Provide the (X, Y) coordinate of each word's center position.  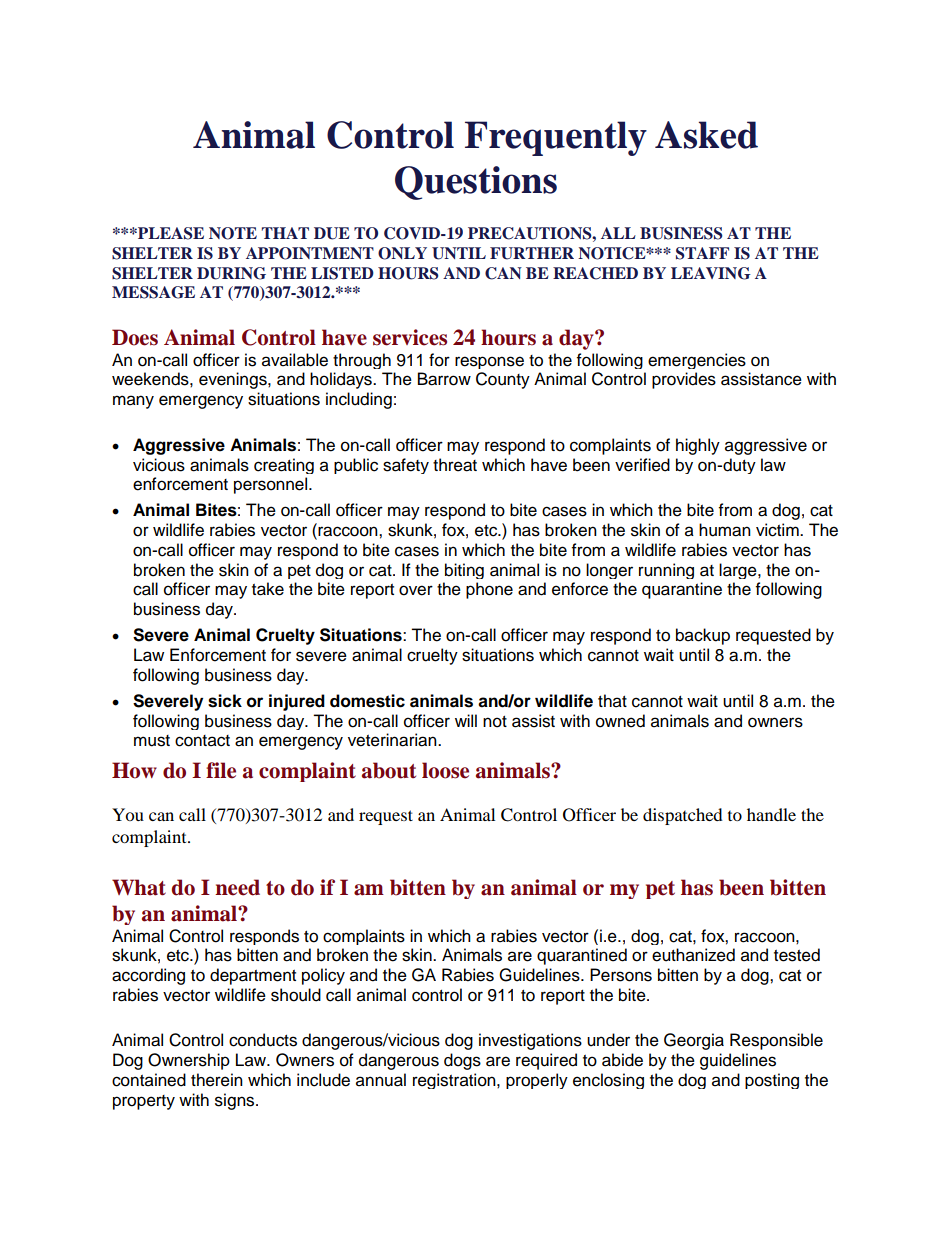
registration (455, 1081)
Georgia (694, 1041)
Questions (476, 183)
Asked (706, 135)
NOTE (233, 233)
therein (217, 1080)
